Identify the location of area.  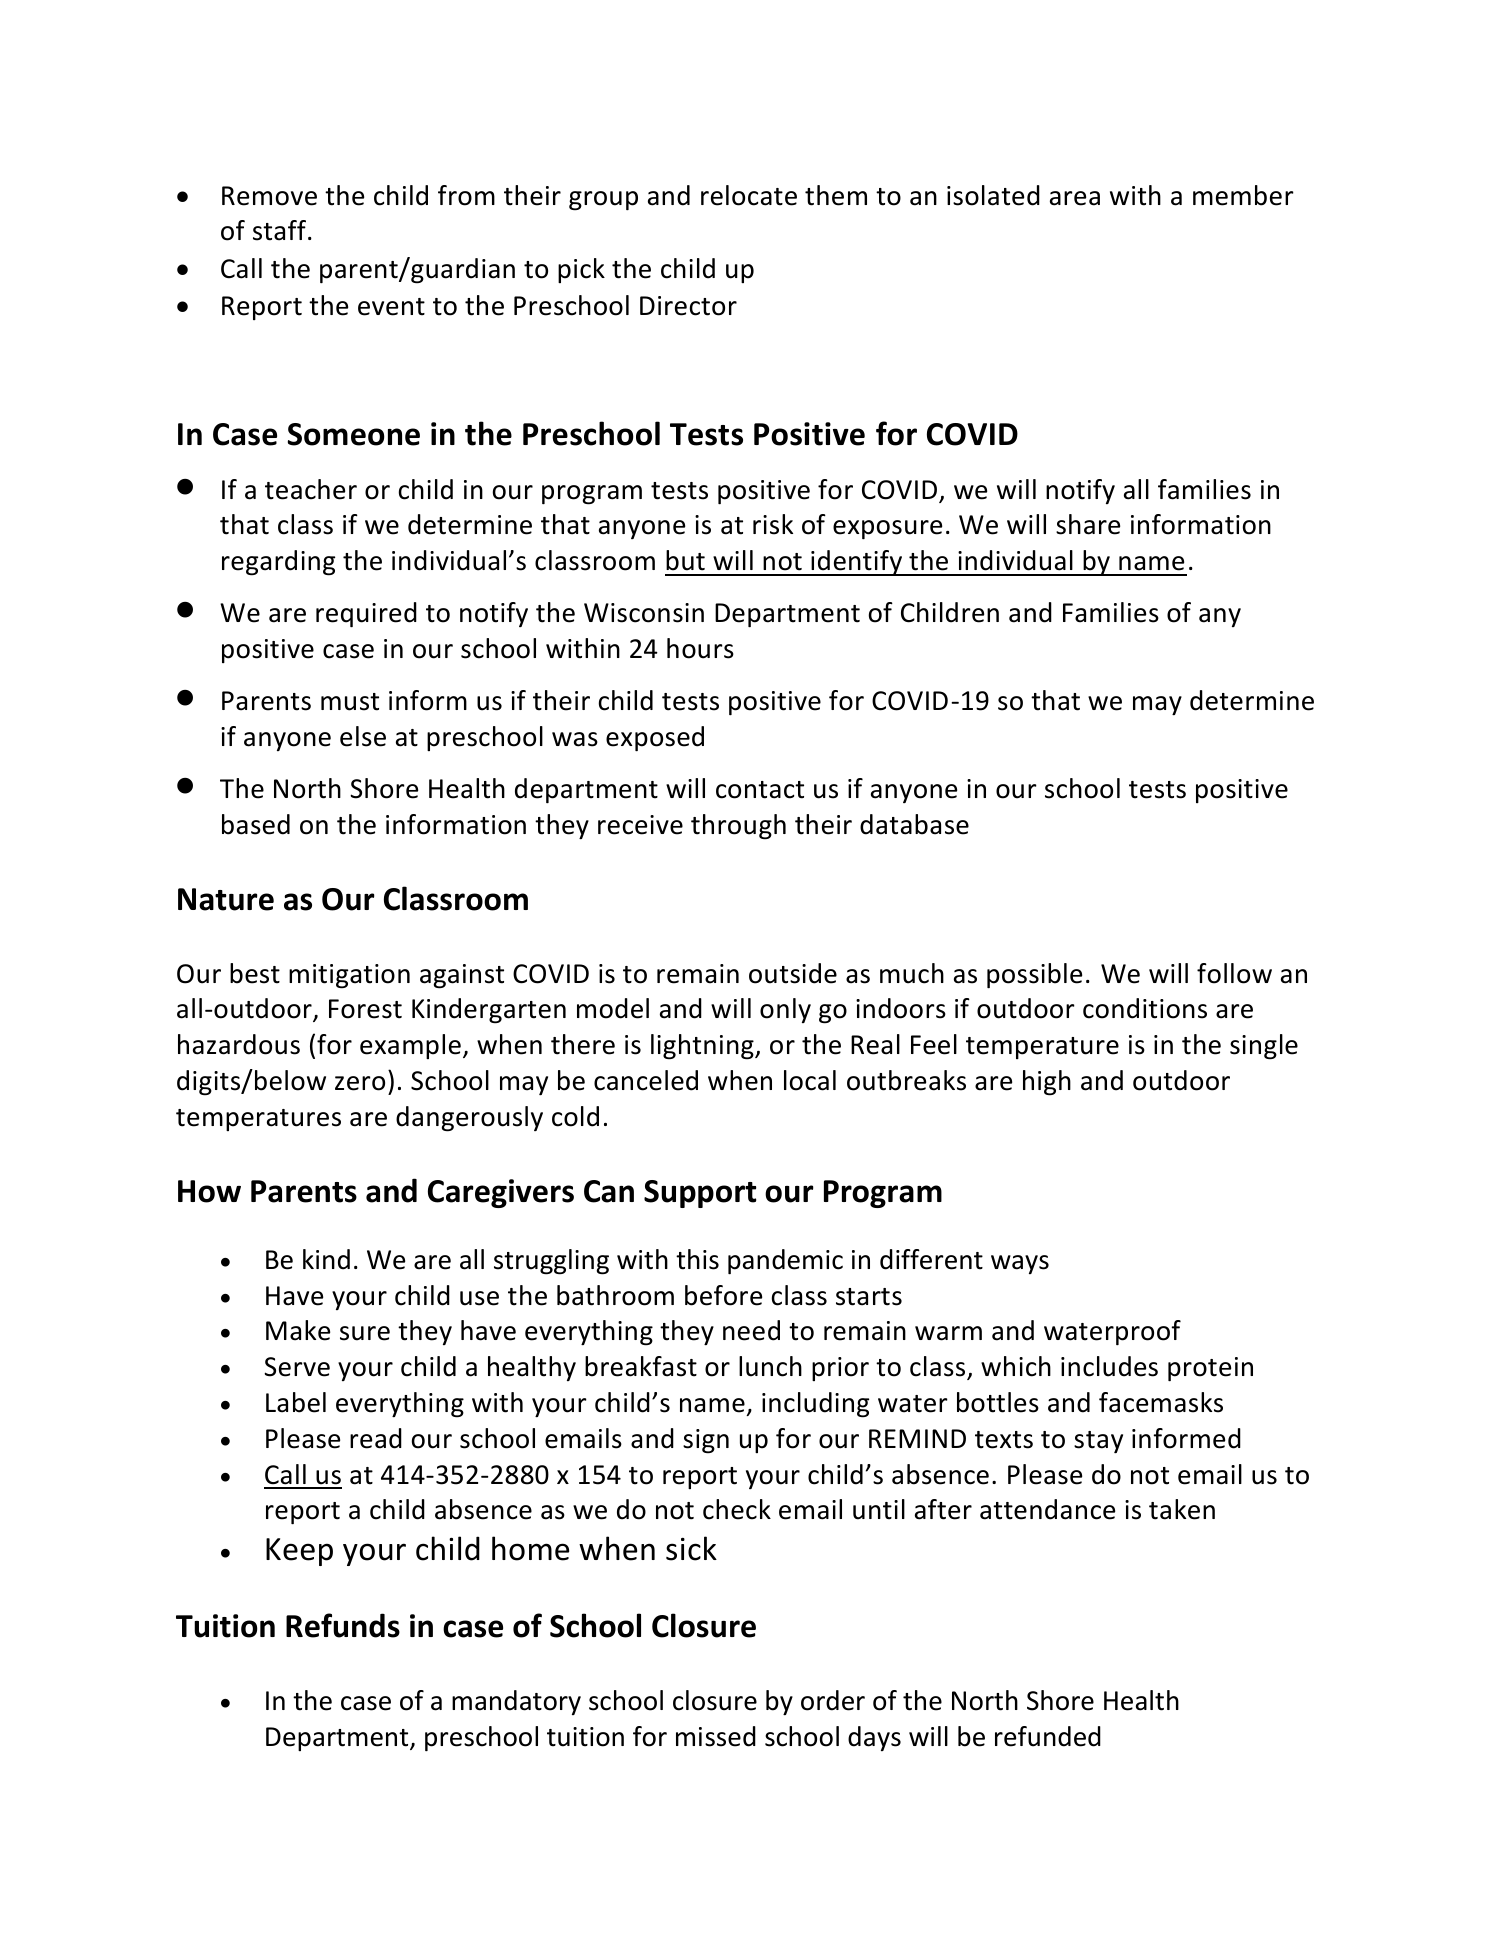
(1075, 198).
